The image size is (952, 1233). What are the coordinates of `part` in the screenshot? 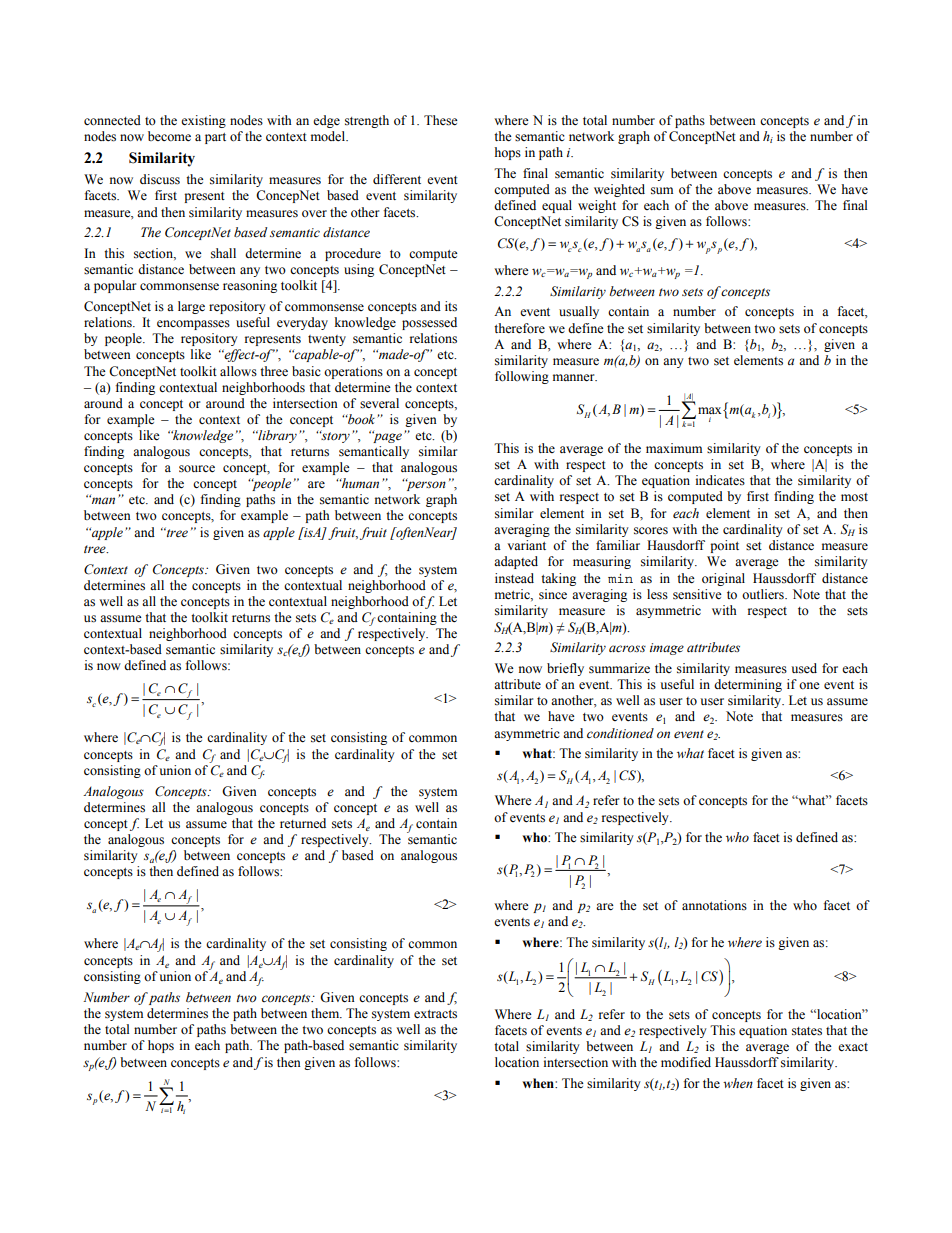 It's located at (215, 138).
